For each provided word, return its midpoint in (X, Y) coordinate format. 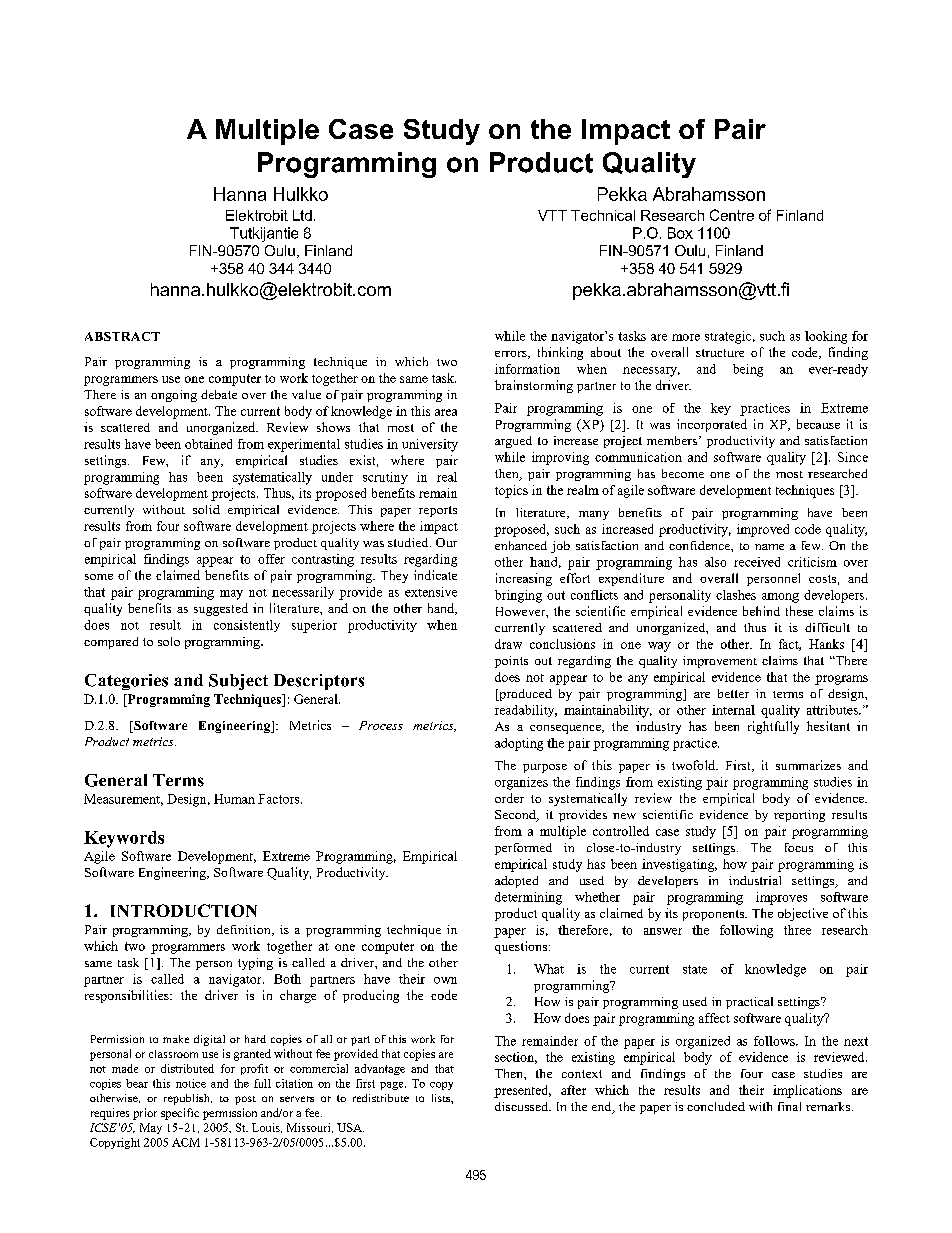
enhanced (521, 545)
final (789, 1106)
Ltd (302, 215)
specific (180, 1114)
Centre (732, 215)
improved (763, 530)
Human (234, 799)
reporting (799, 816)
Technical (603, 215)
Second (516, 816)
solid (206, 509)
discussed (523, 1106)
